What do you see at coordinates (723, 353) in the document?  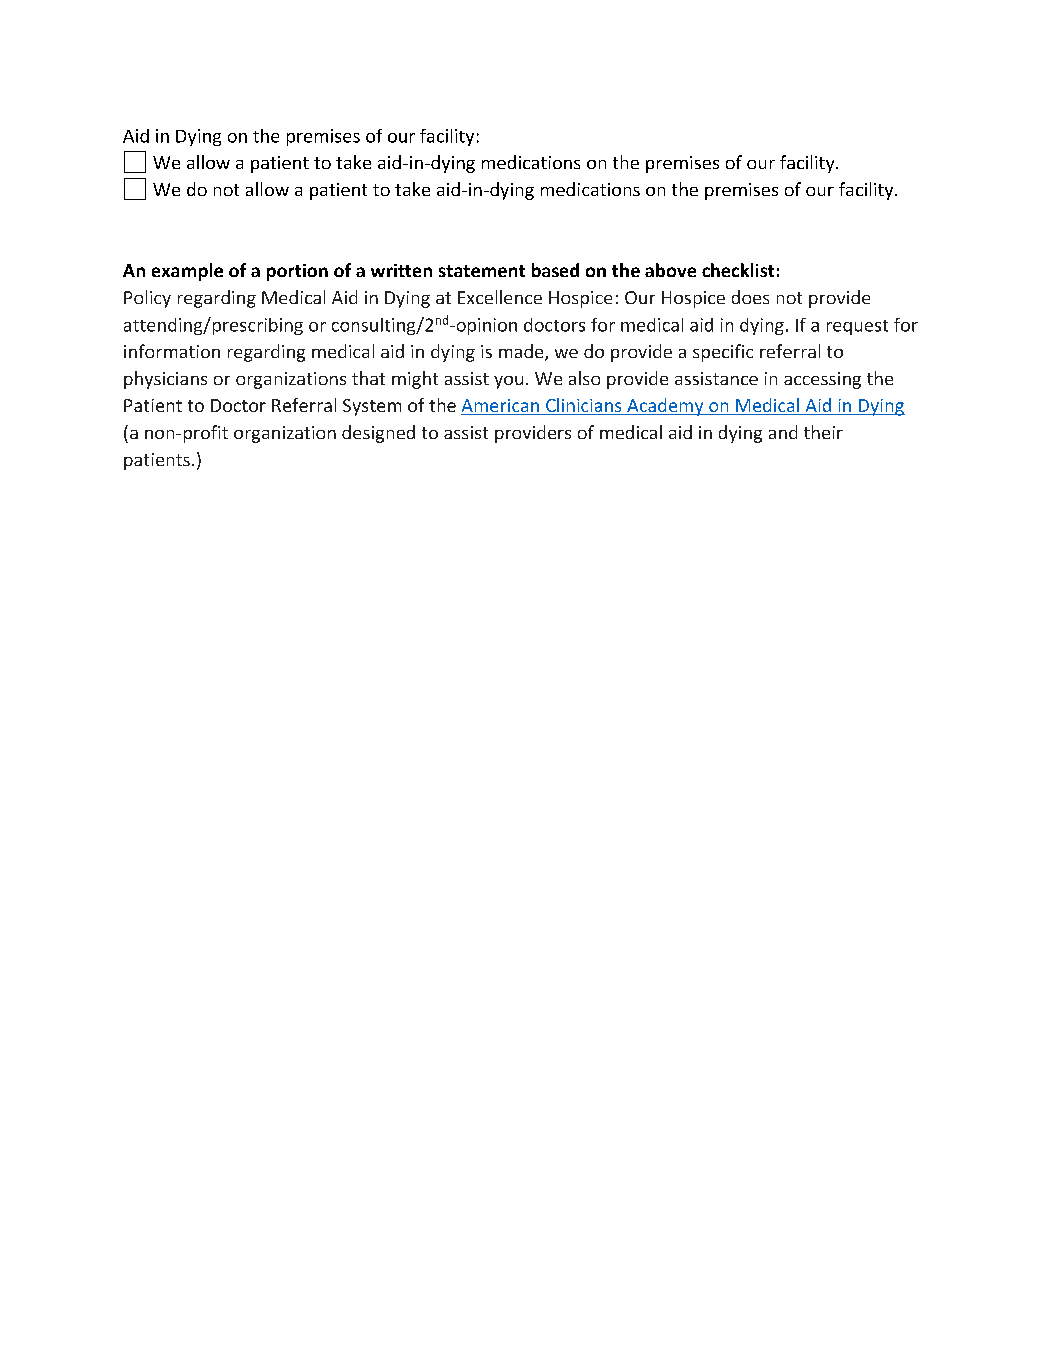 I see `specific` at bounding box center [723, 353].
